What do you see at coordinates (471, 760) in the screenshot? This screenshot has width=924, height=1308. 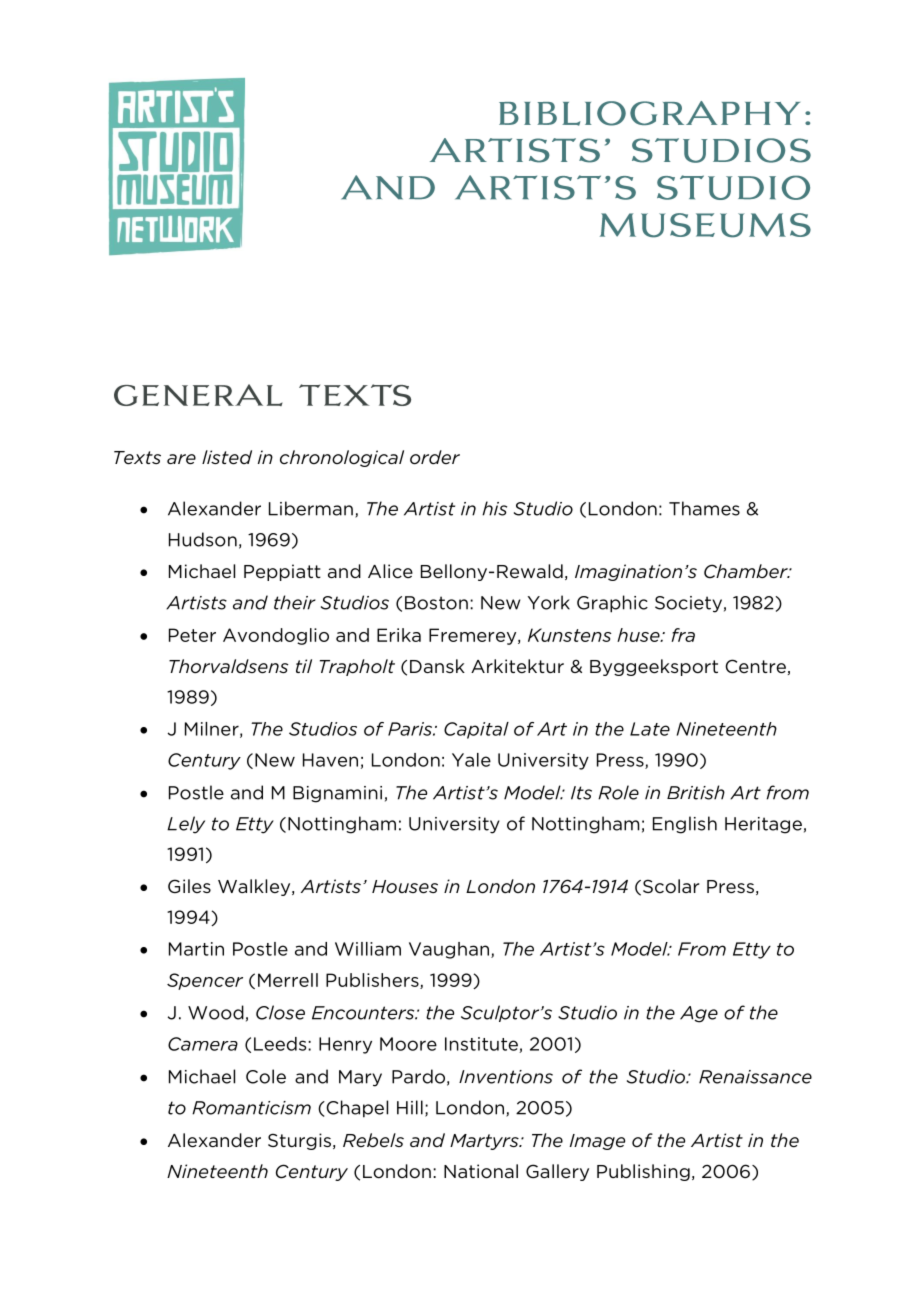 I see `Yale` at bounding box center [471, 760].
